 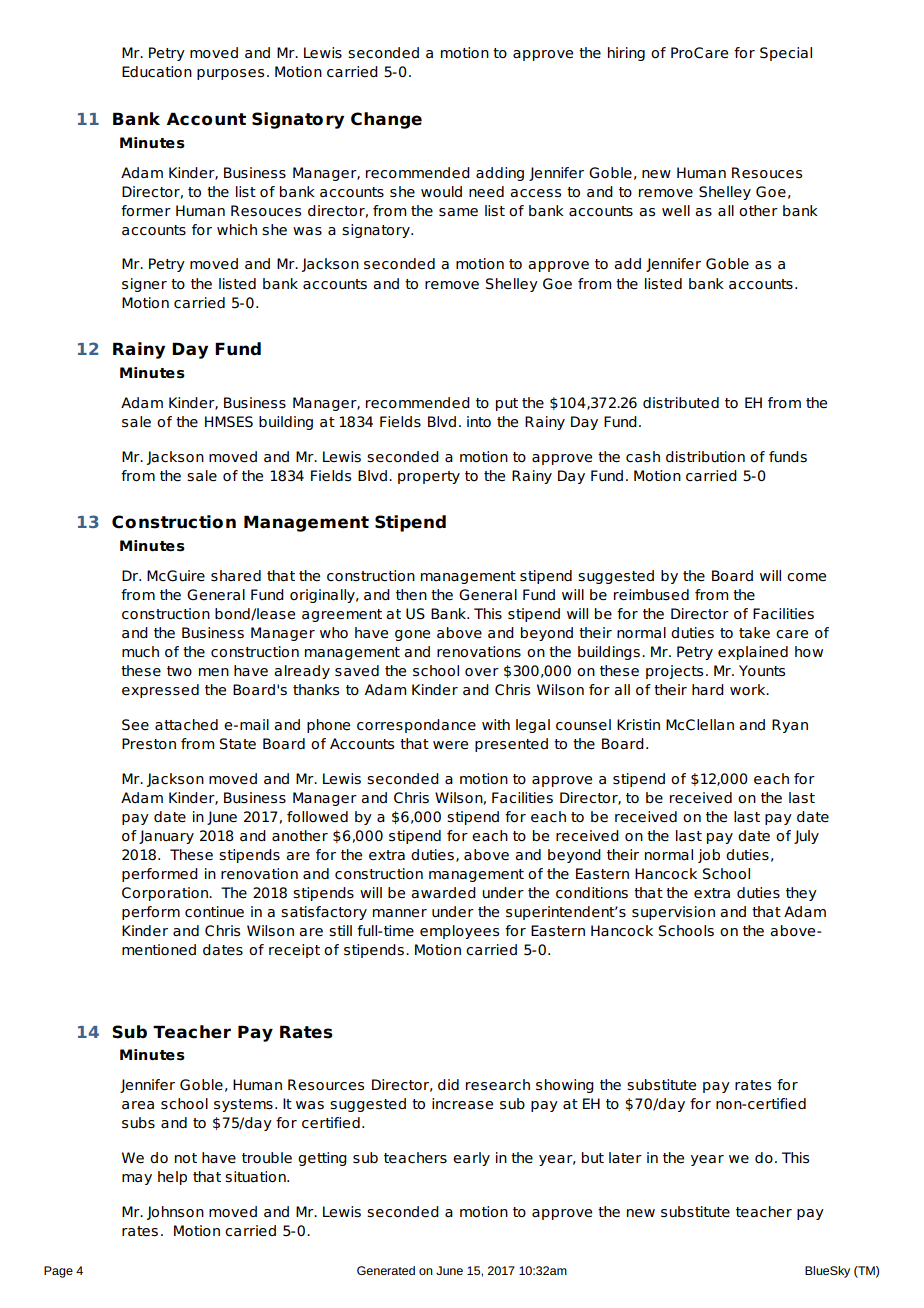 What do you see at coordinates (157, 72) in the screenshot?
I see `Education` at bounding box center [157, 72].
